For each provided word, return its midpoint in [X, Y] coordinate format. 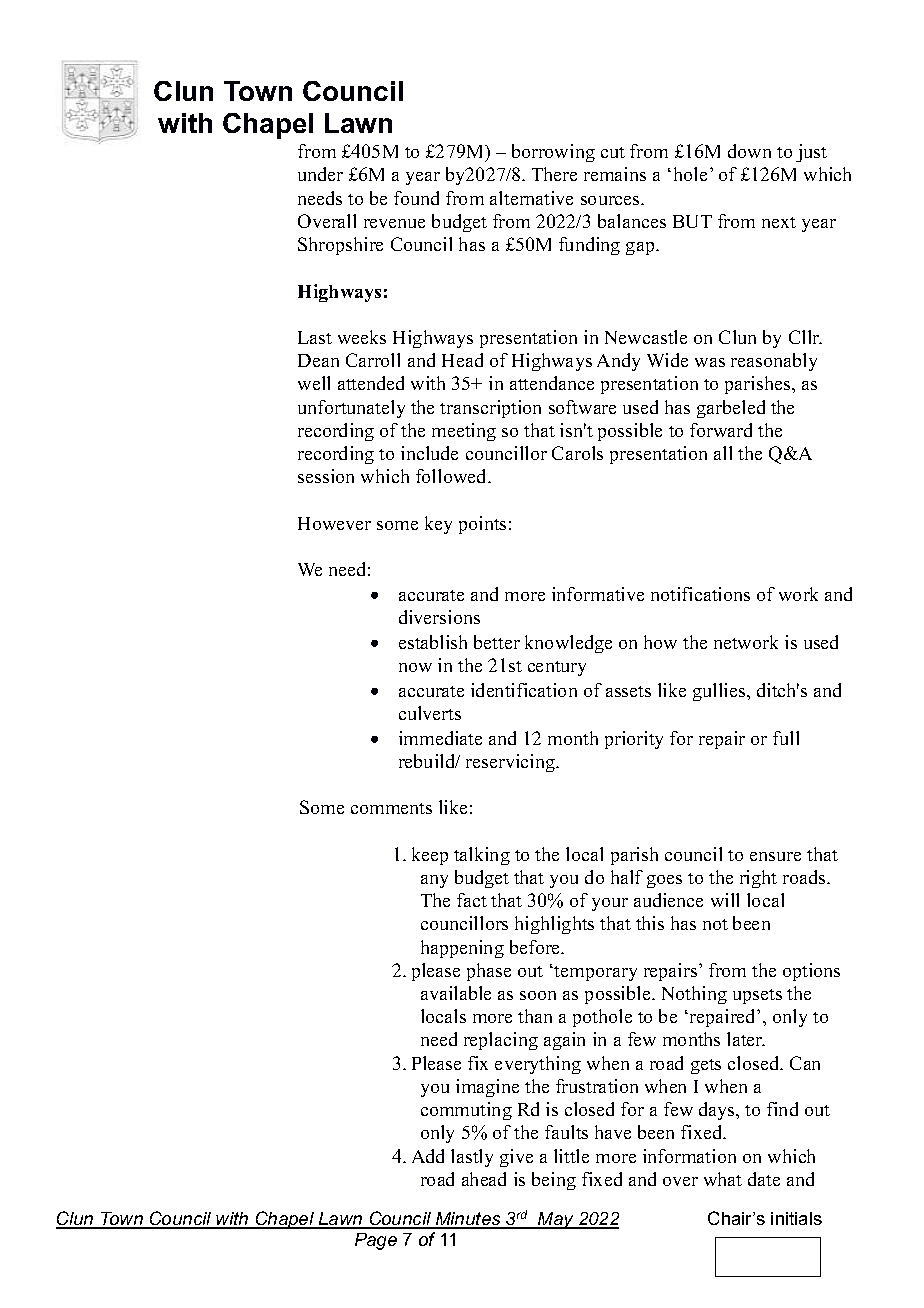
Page [376, 1241]
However [334, 523]
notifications [700, 594]
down [749, 151]
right [758, 879]
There [554, 174]
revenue [394, 223]
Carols [577, 453]
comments [391, 808]
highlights [554, 925]
